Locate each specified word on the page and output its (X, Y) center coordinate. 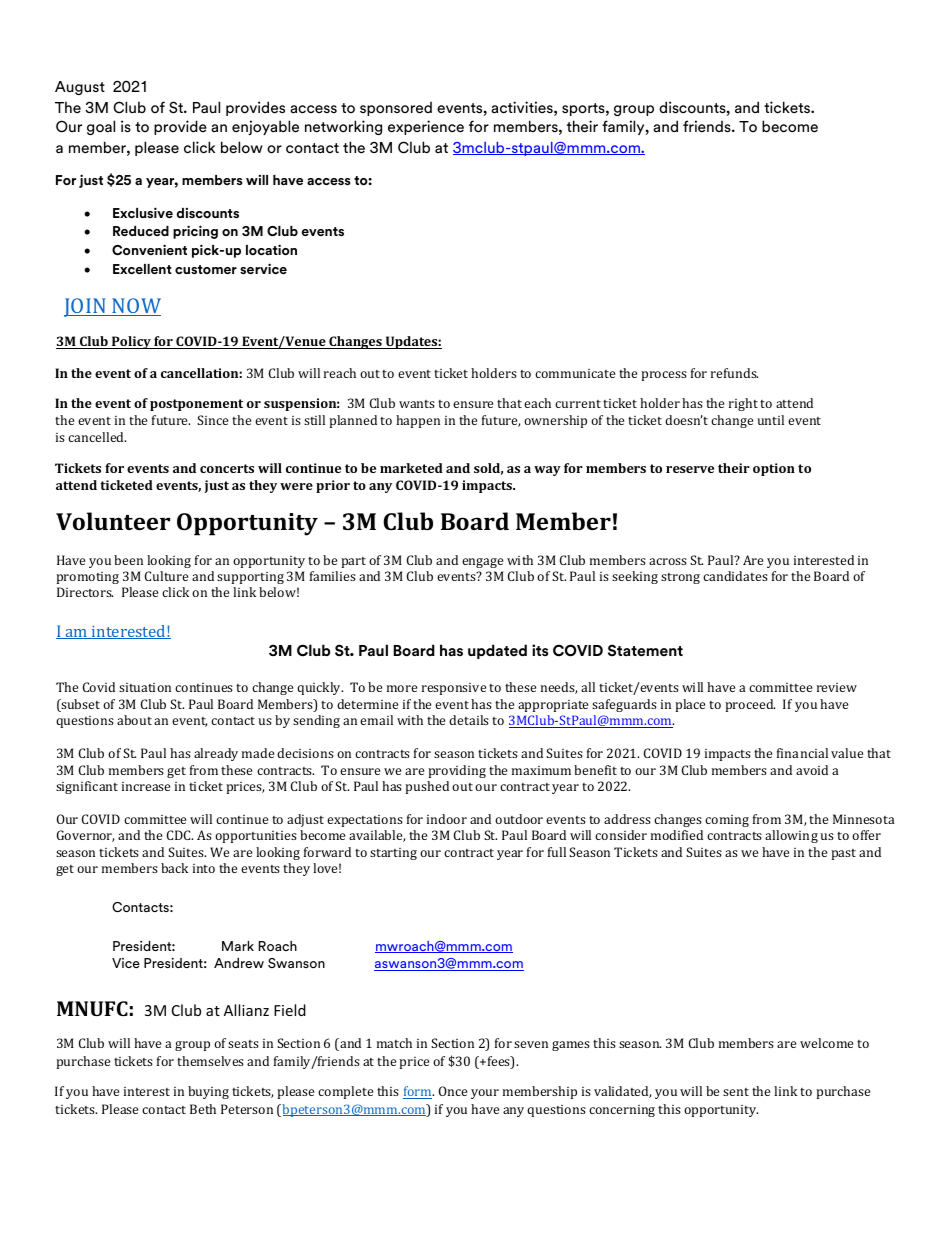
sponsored (396, 109)
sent (736, 1092)
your (485, 1094)
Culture (166, 576)
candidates (735, 576)
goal (101, 127)
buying (208, 1092)
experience (426, 127)
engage (482, 563)
